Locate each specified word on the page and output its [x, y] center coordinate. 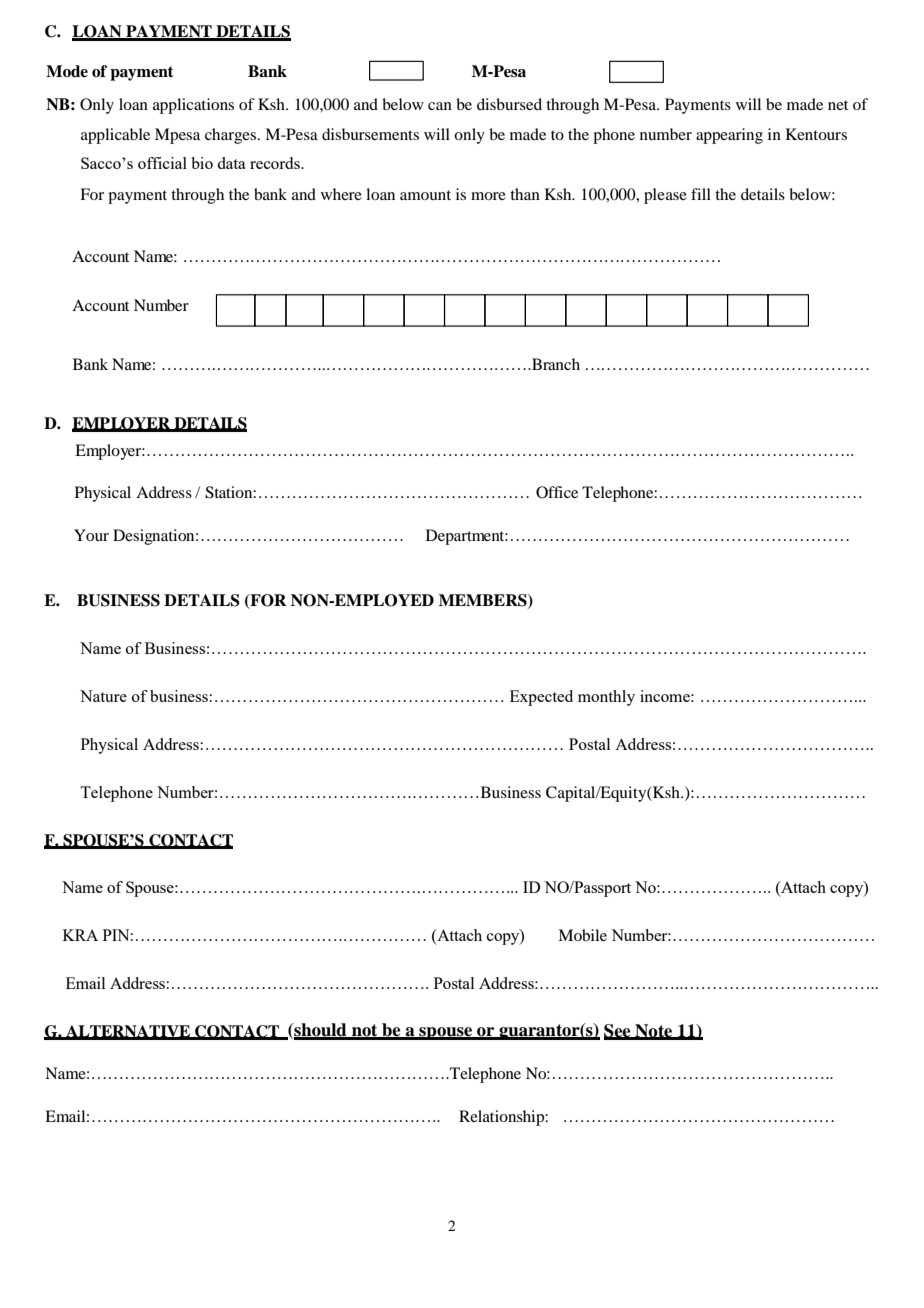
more [488, 196]
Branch [555, 364]
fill [701, 194]
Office [557, 492]
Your [91, 535]
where [341, 194]
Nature [103, 696]
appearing [729, 136]
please [665, 196]
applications [193, 106]
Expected [541, 698]
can [440, 106]
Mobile [582, 935]
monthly [606, 698]
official [162, 163]
